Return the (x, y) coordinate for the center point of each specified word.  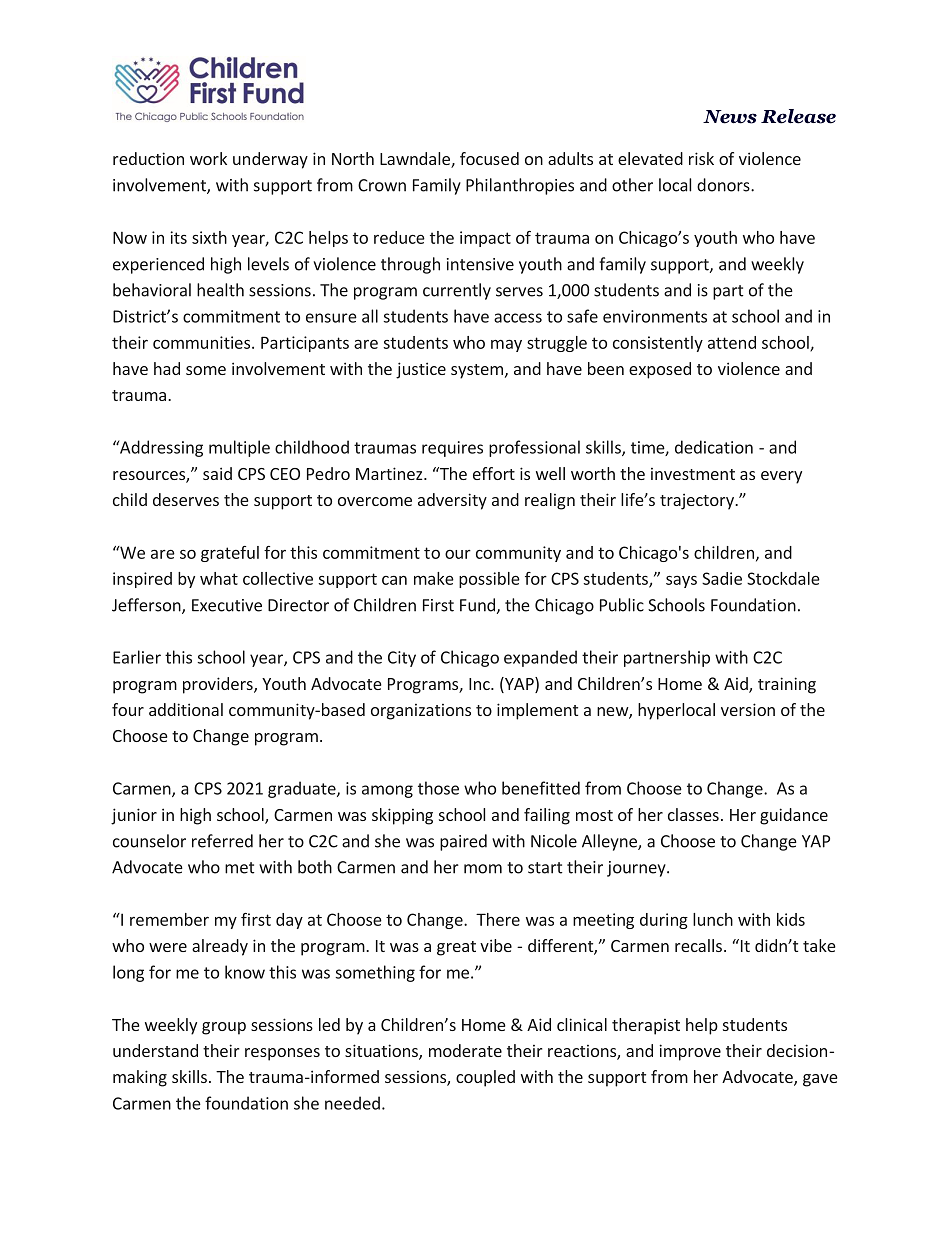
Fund (477, 605)
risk (701, 158)
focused (489, 158)
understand (155, 1050)
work (208, 158)
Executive (227, 605)
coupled (485, 1078)
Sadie (722, 578)
